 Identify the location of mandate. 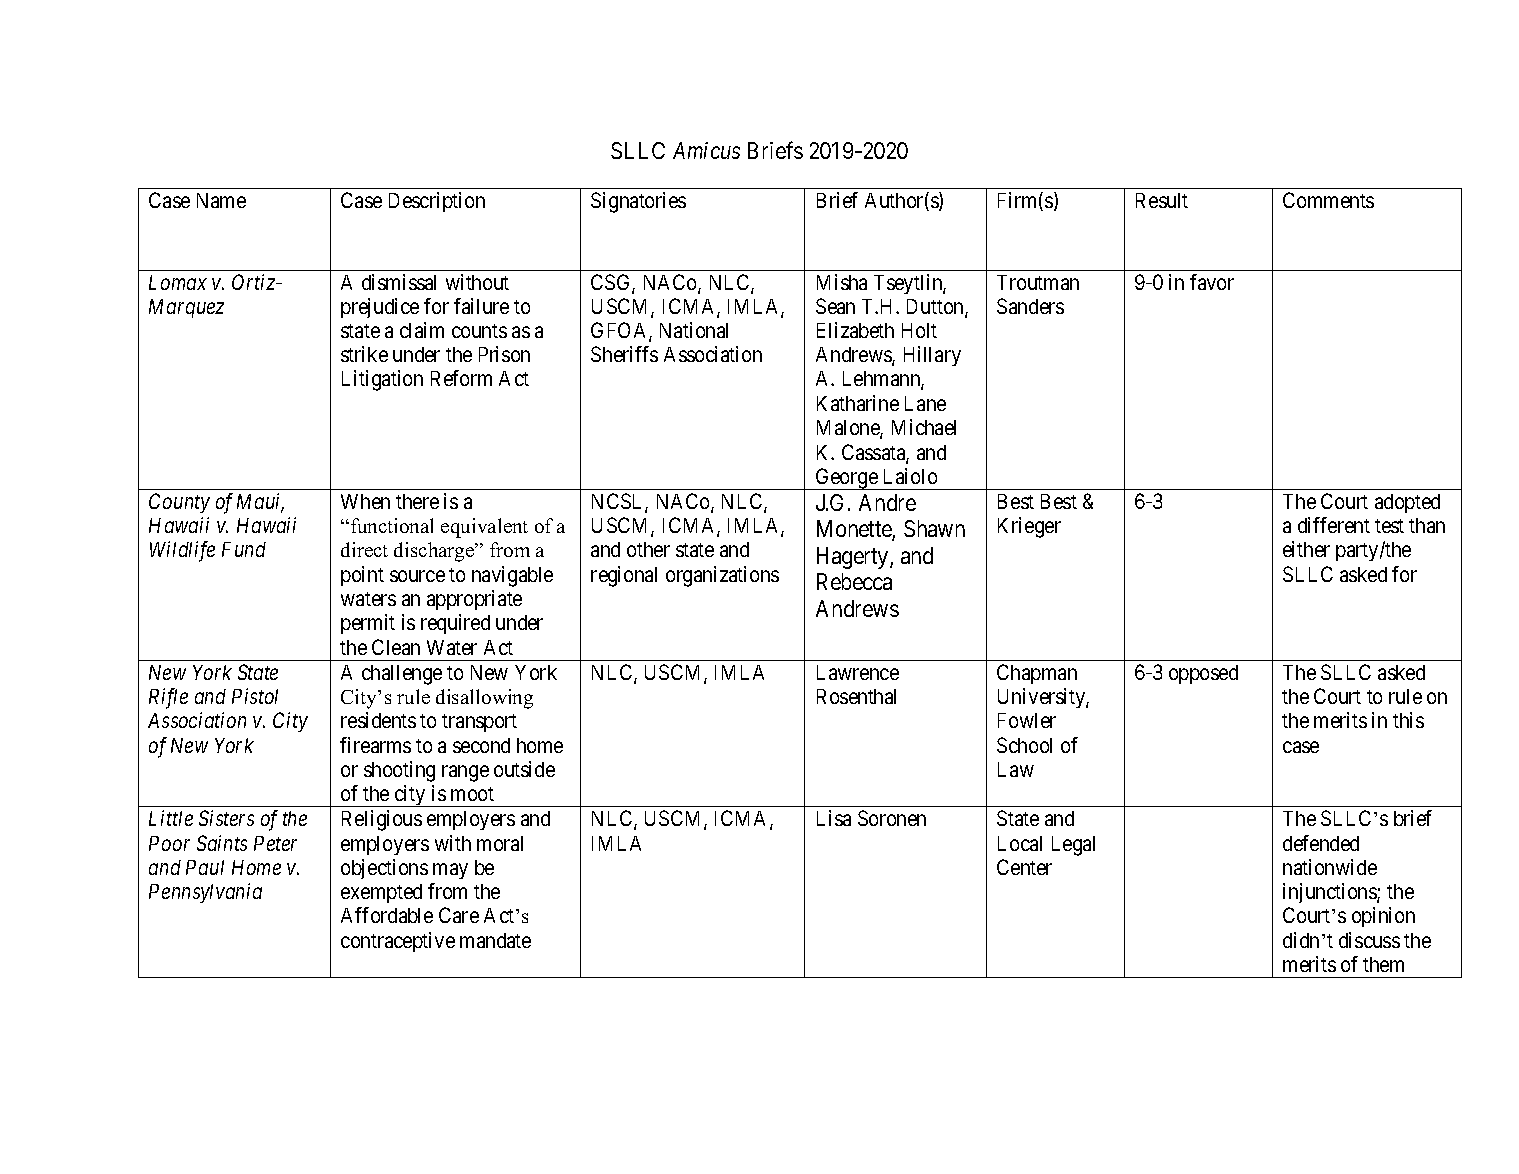
(495, 940).
